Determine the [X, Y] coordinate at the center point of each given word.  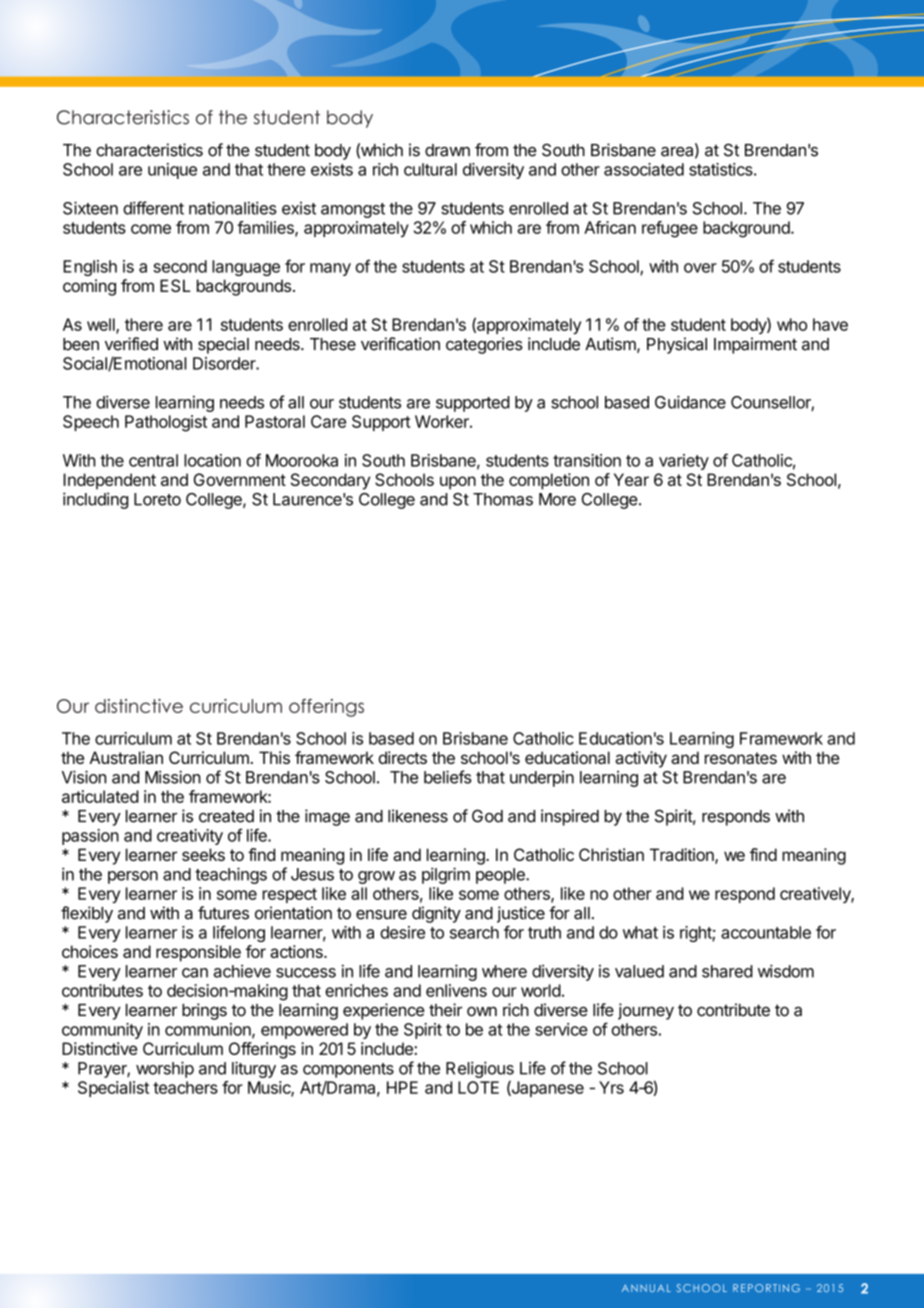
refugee [670, 229]
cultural [430, 169]
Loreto [157, 499]
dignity [436, 914]
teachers [185, 1087]
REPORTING [766, 1288]
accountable [766, 932]
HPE [402, 1087]
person [133, 877]
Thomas [503, 499]
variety [684, 462]
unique [172, 171]
